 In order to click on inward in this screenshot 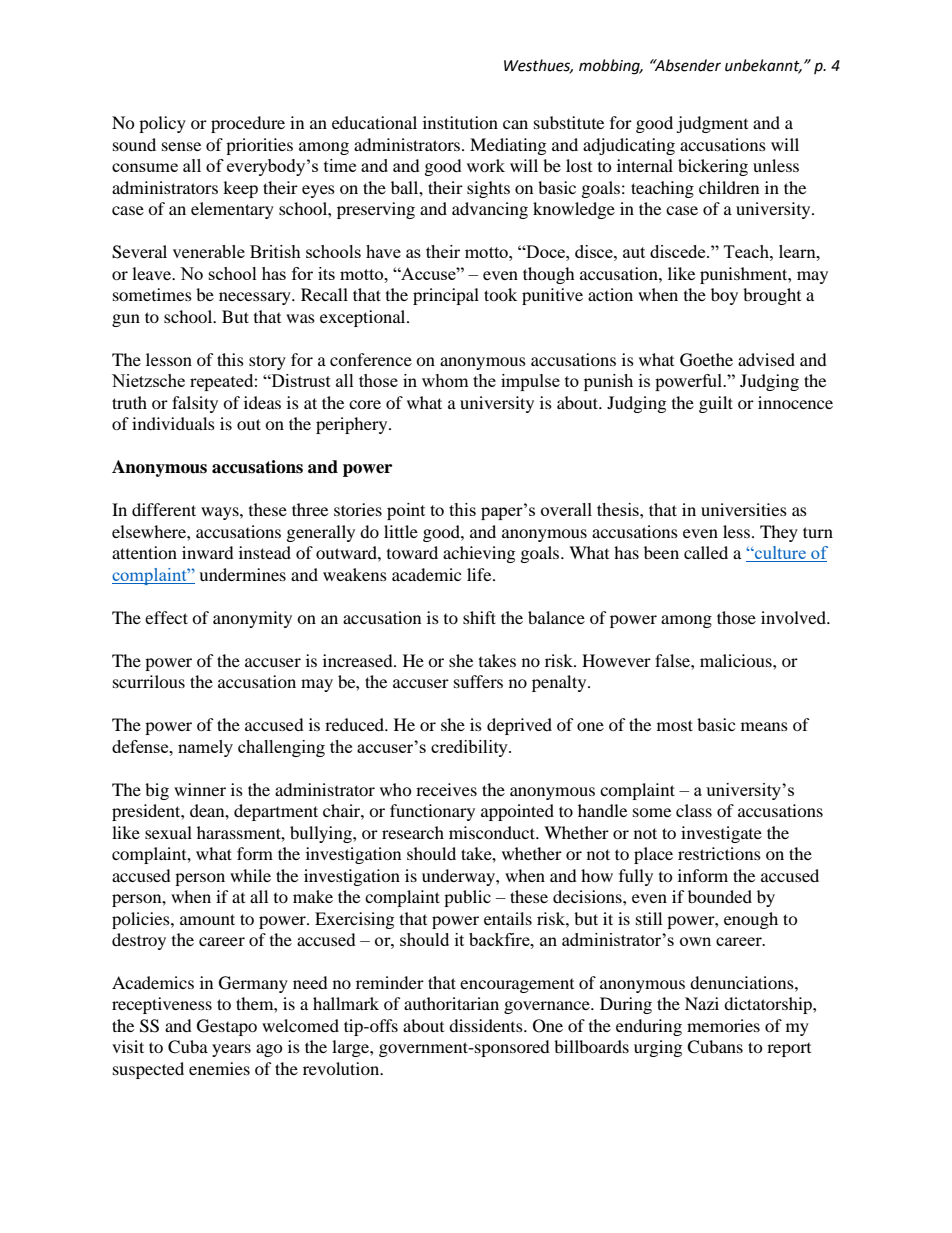, I will do `click(208, 552)`.
